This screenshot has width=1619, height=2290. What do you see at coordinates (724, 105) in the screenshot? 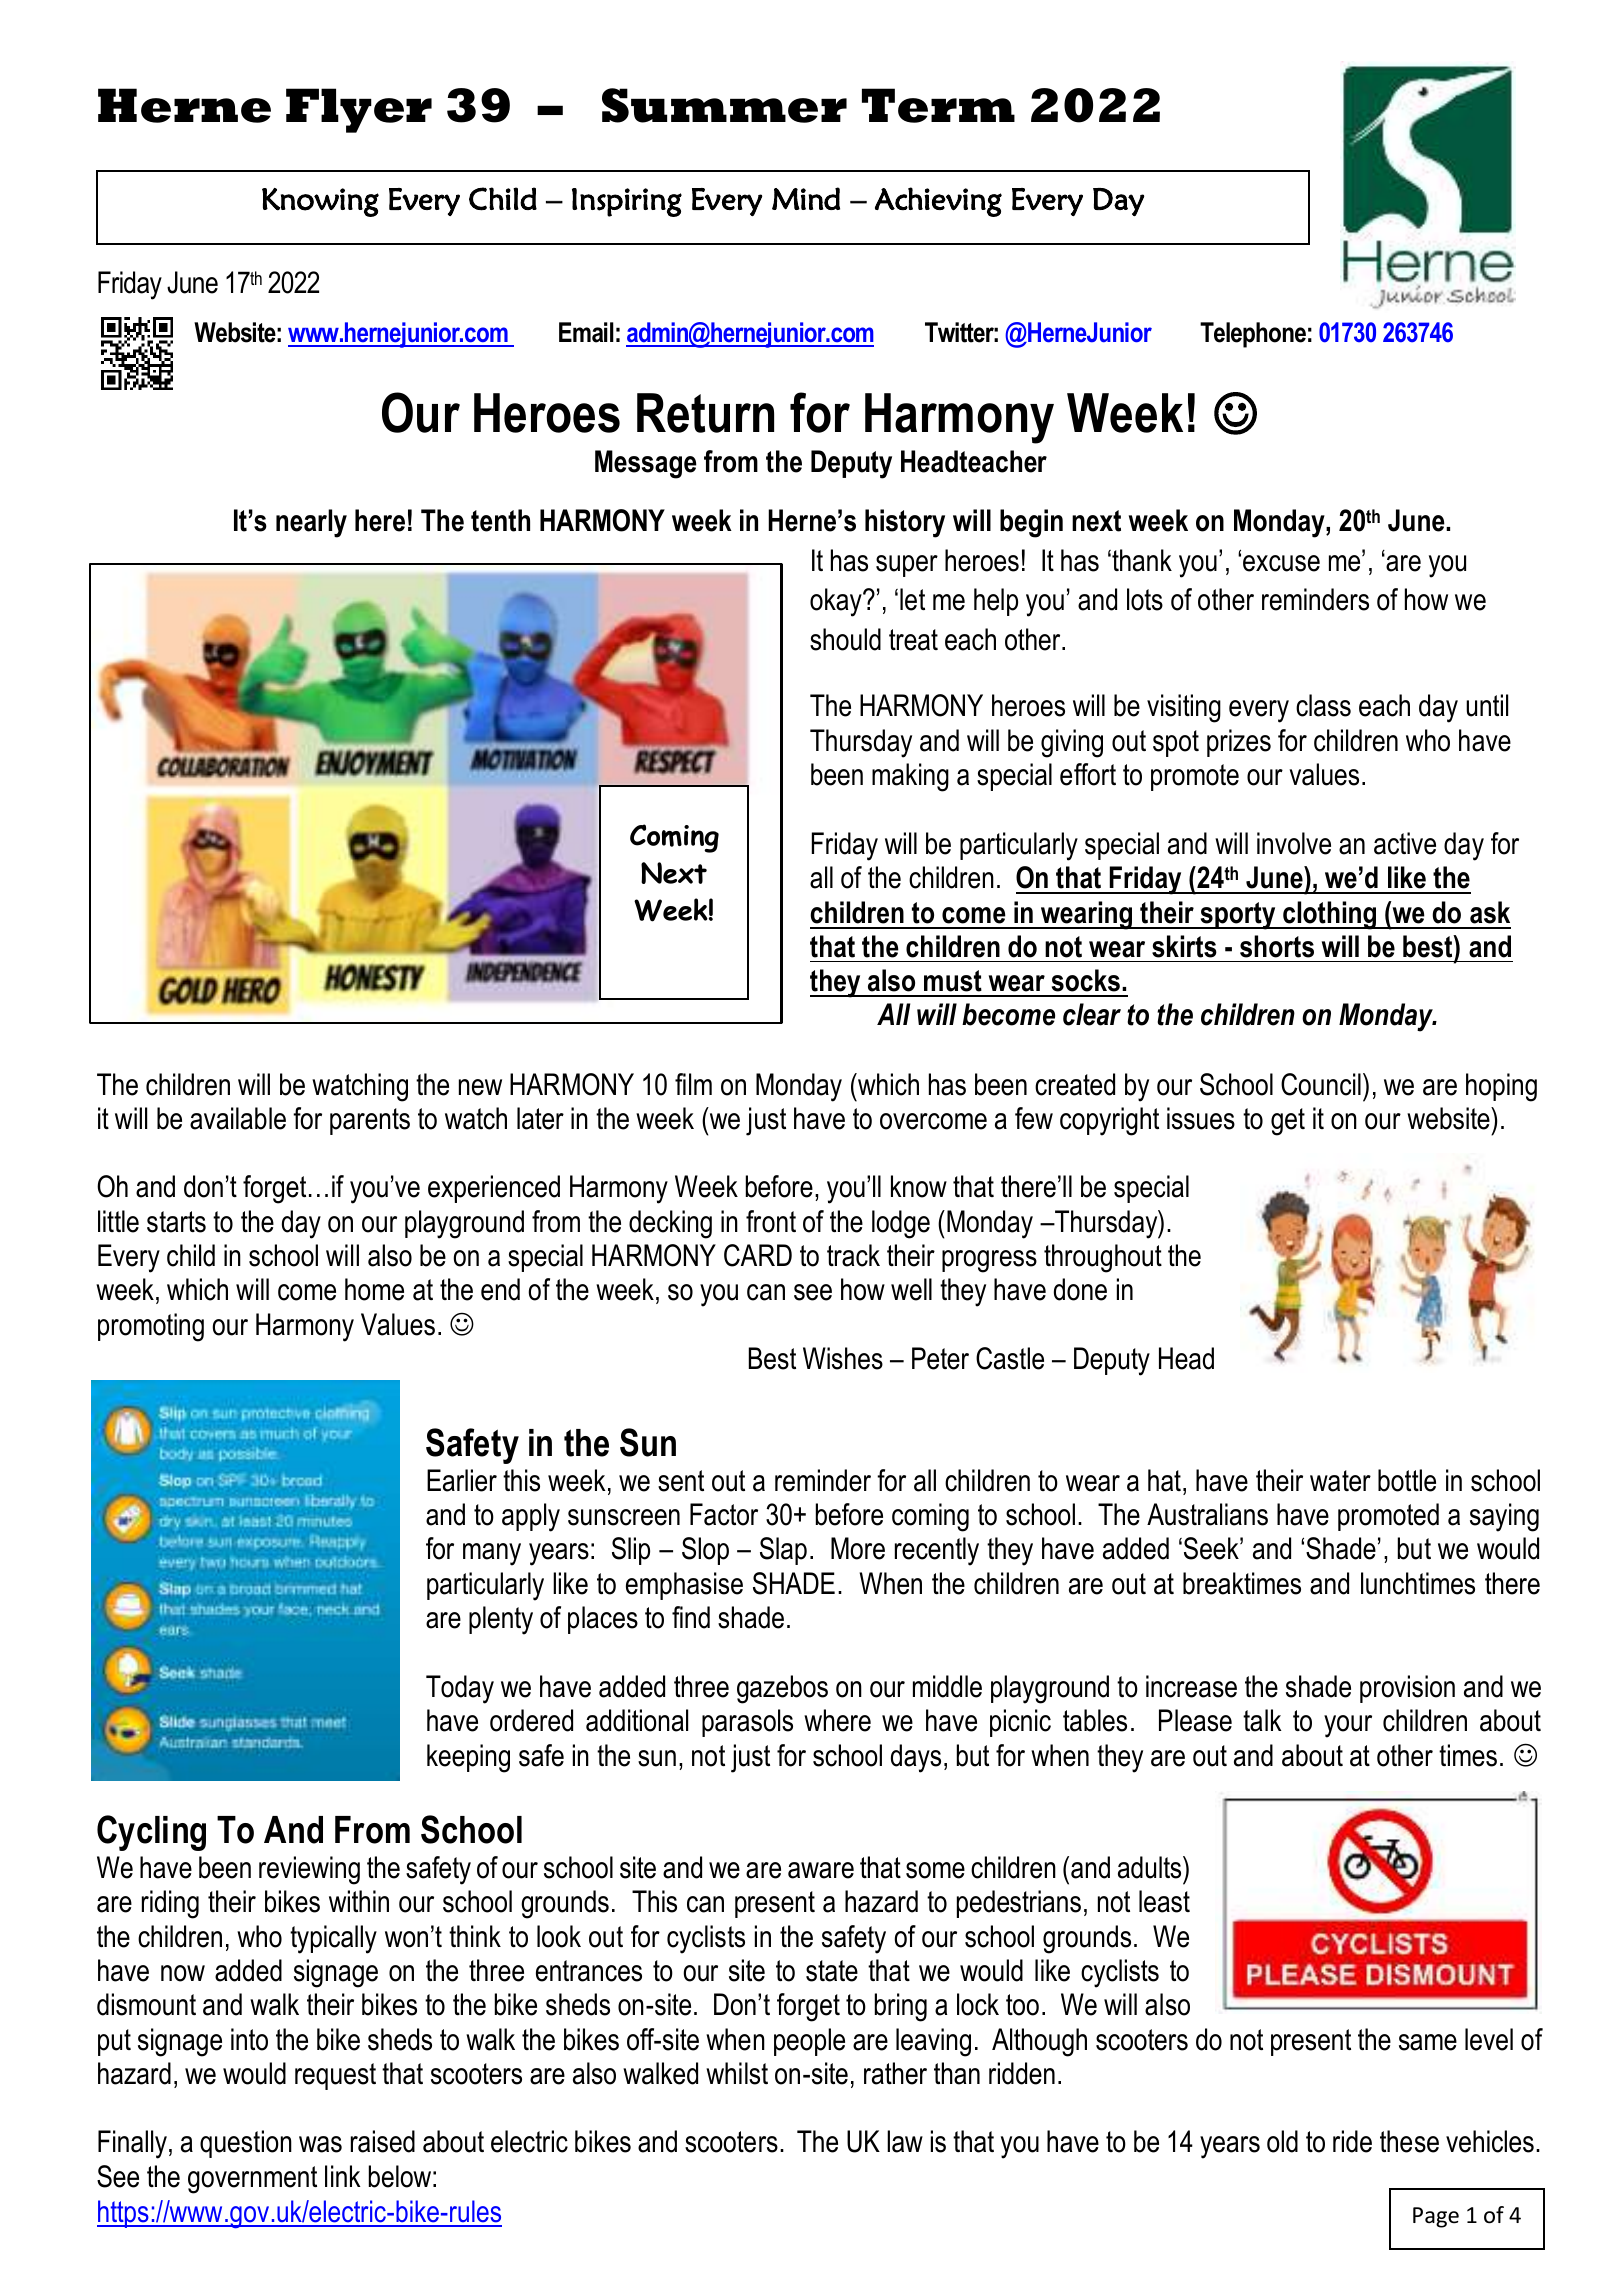
I see `Summer` at bounding box center [724, 105].
